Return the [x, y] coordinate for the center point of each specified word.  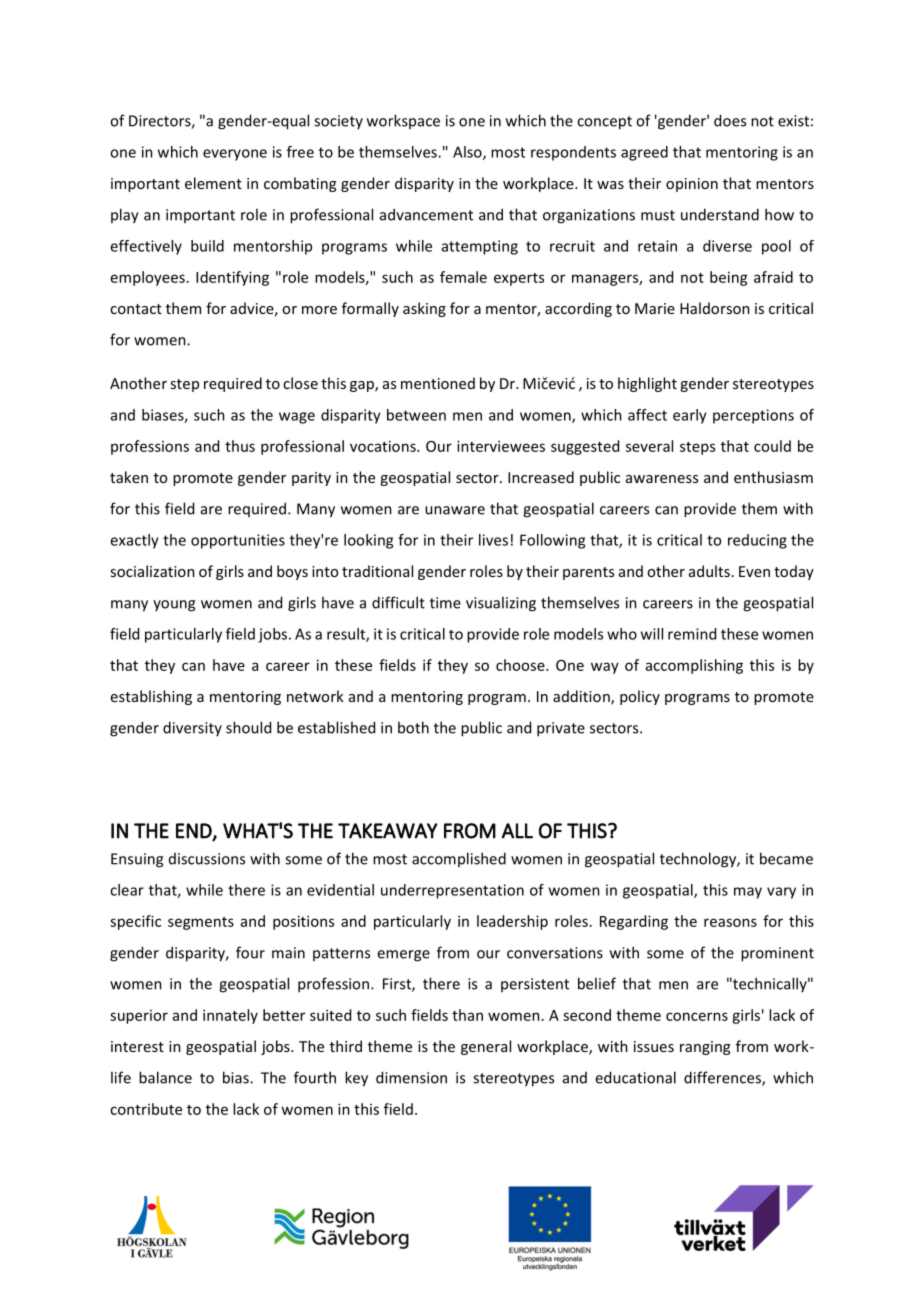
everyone [235, 155]
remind [692, 634]
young [174, 606]
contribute [146, 1109]
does [730, 120]
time [445, 603]
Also [468, 153]
